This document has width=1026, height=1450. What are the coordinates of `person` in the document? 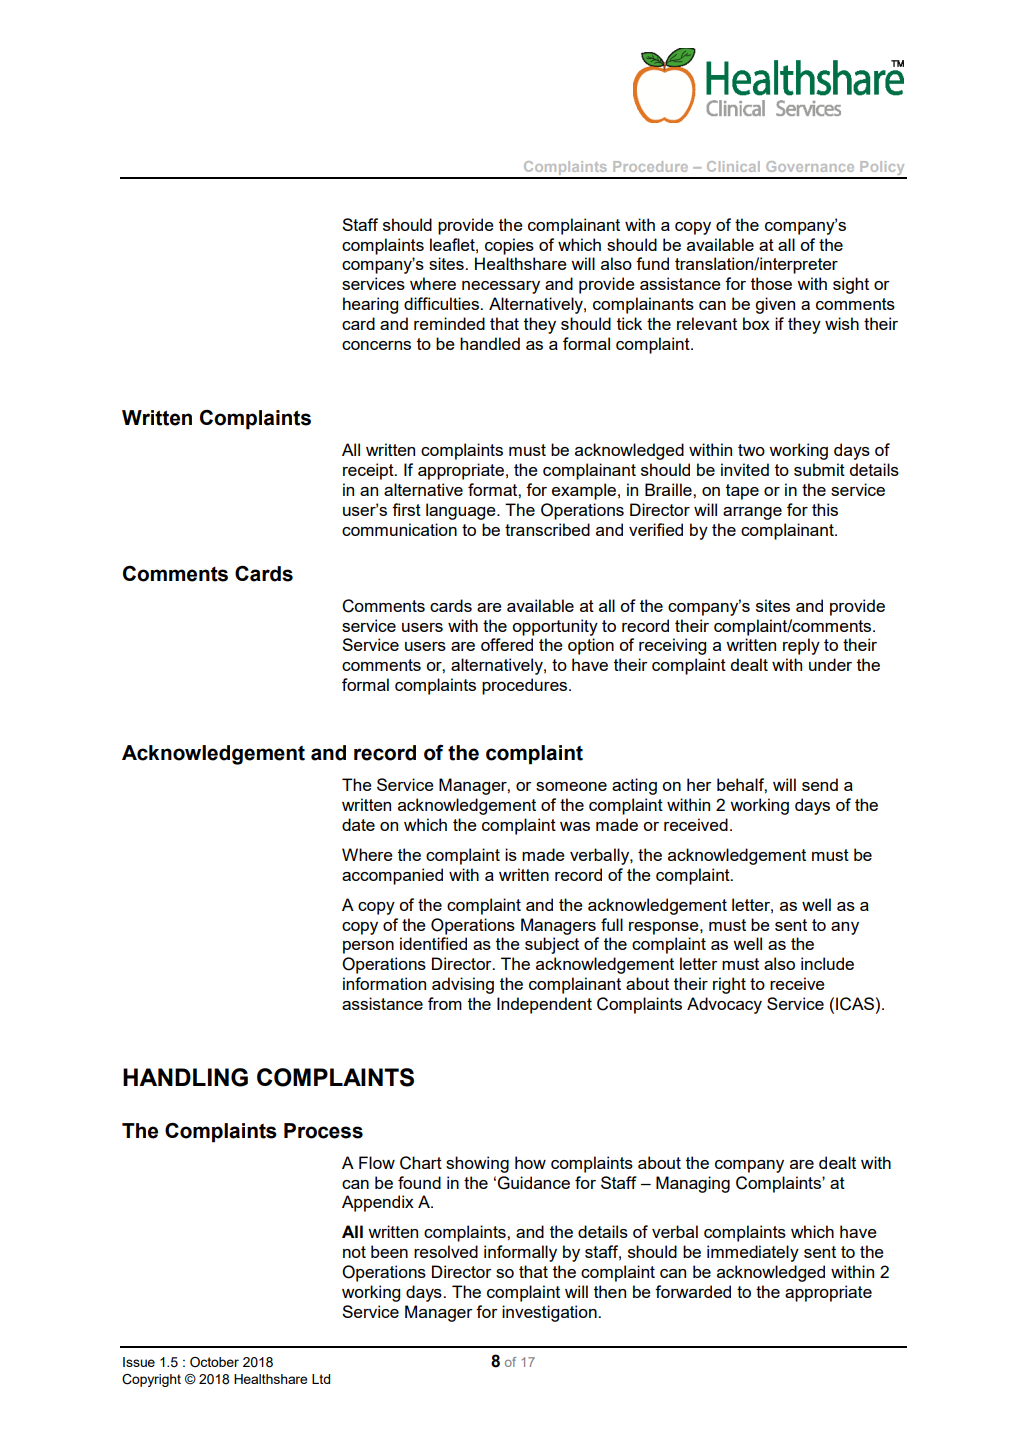 It's located at (368, 947).
